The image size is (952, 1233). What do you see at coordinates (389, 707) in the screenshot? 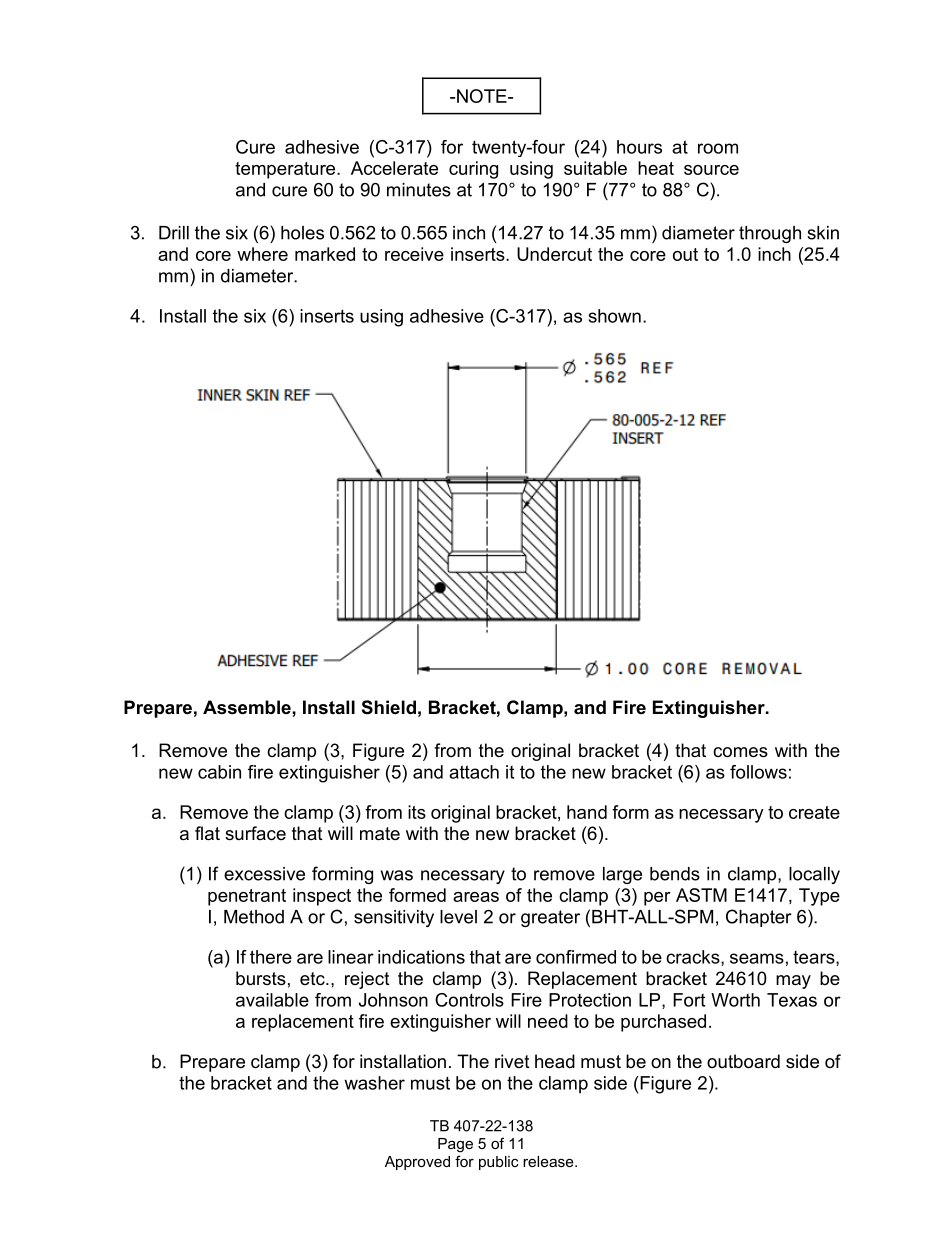
I see `Shield` at bounding box center [389, 707].
